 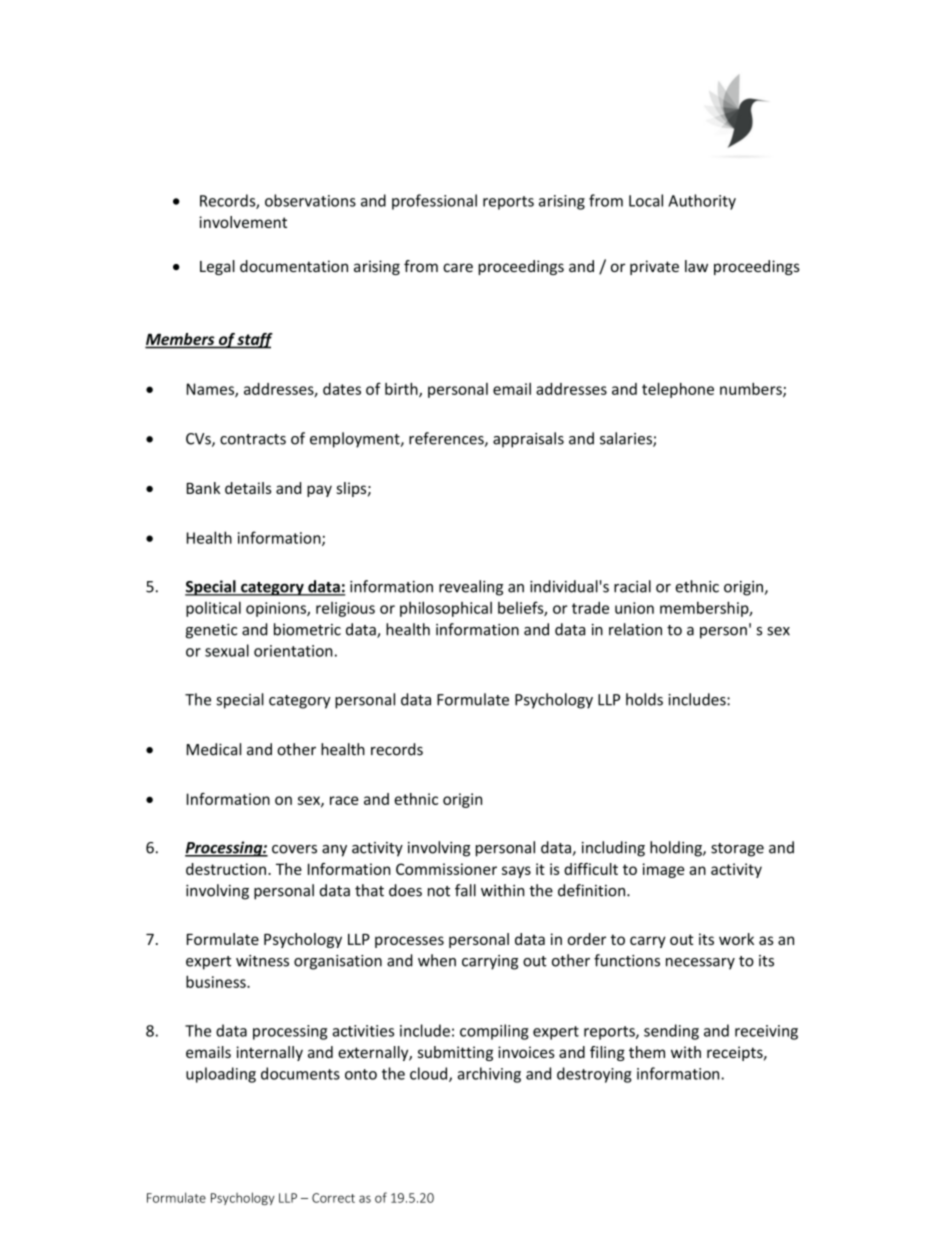 I want to click on orientation, so click(x=293, y=651).
